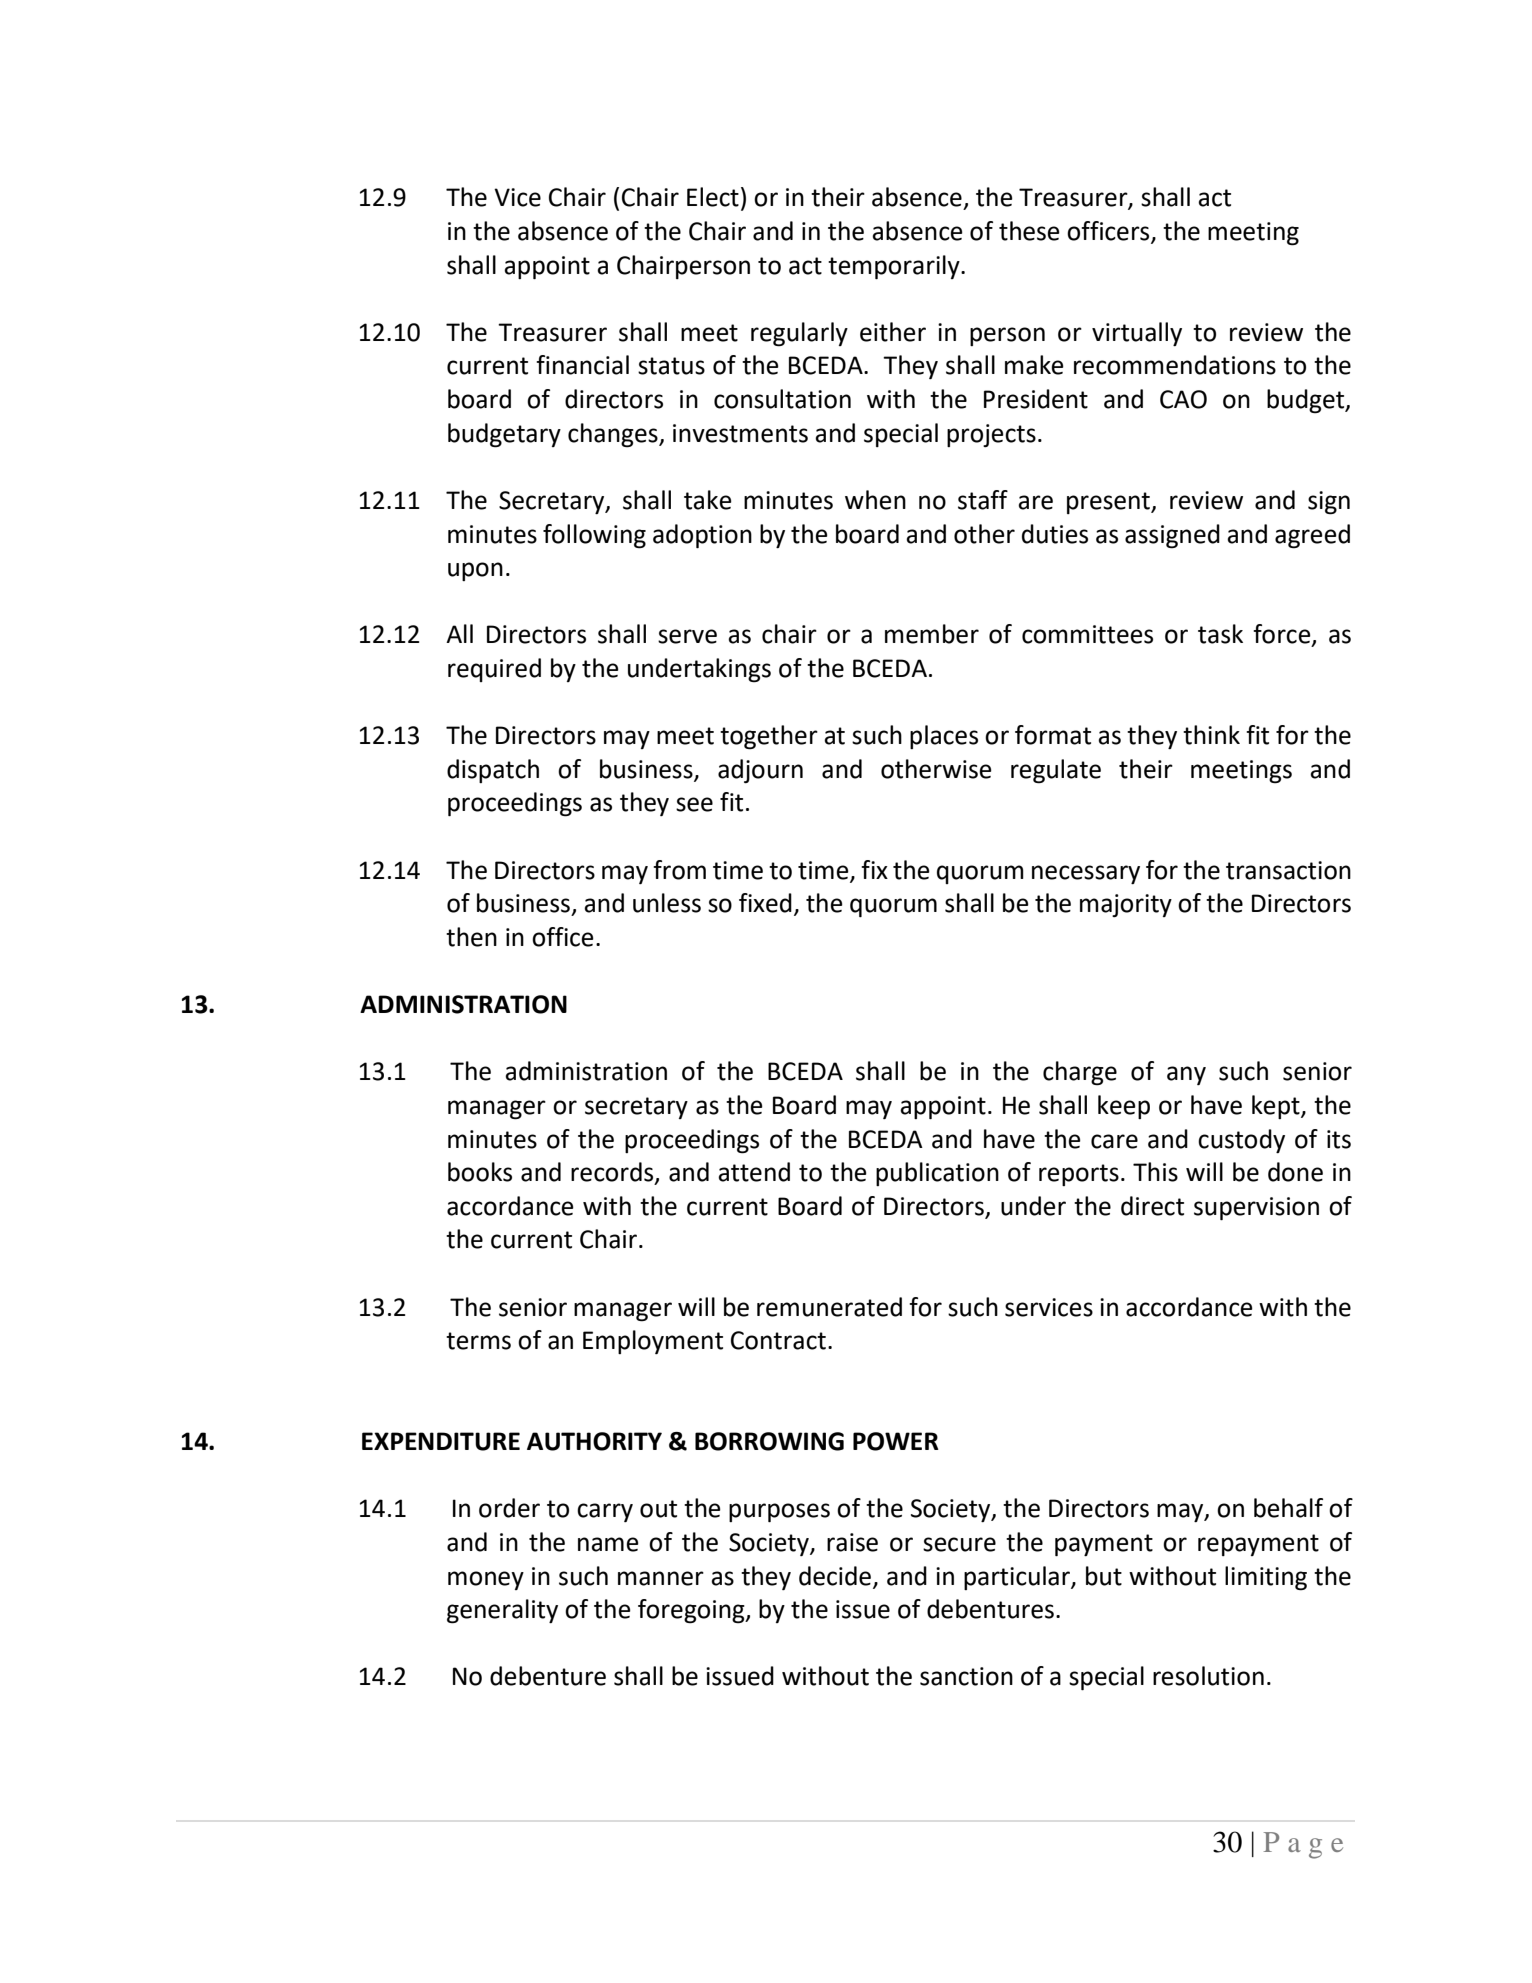 The image size is (1532, 1983). What do you see at coordinates (1220, 634) in the screenshot?
I see `task` at bounding box center [1220, 634].
